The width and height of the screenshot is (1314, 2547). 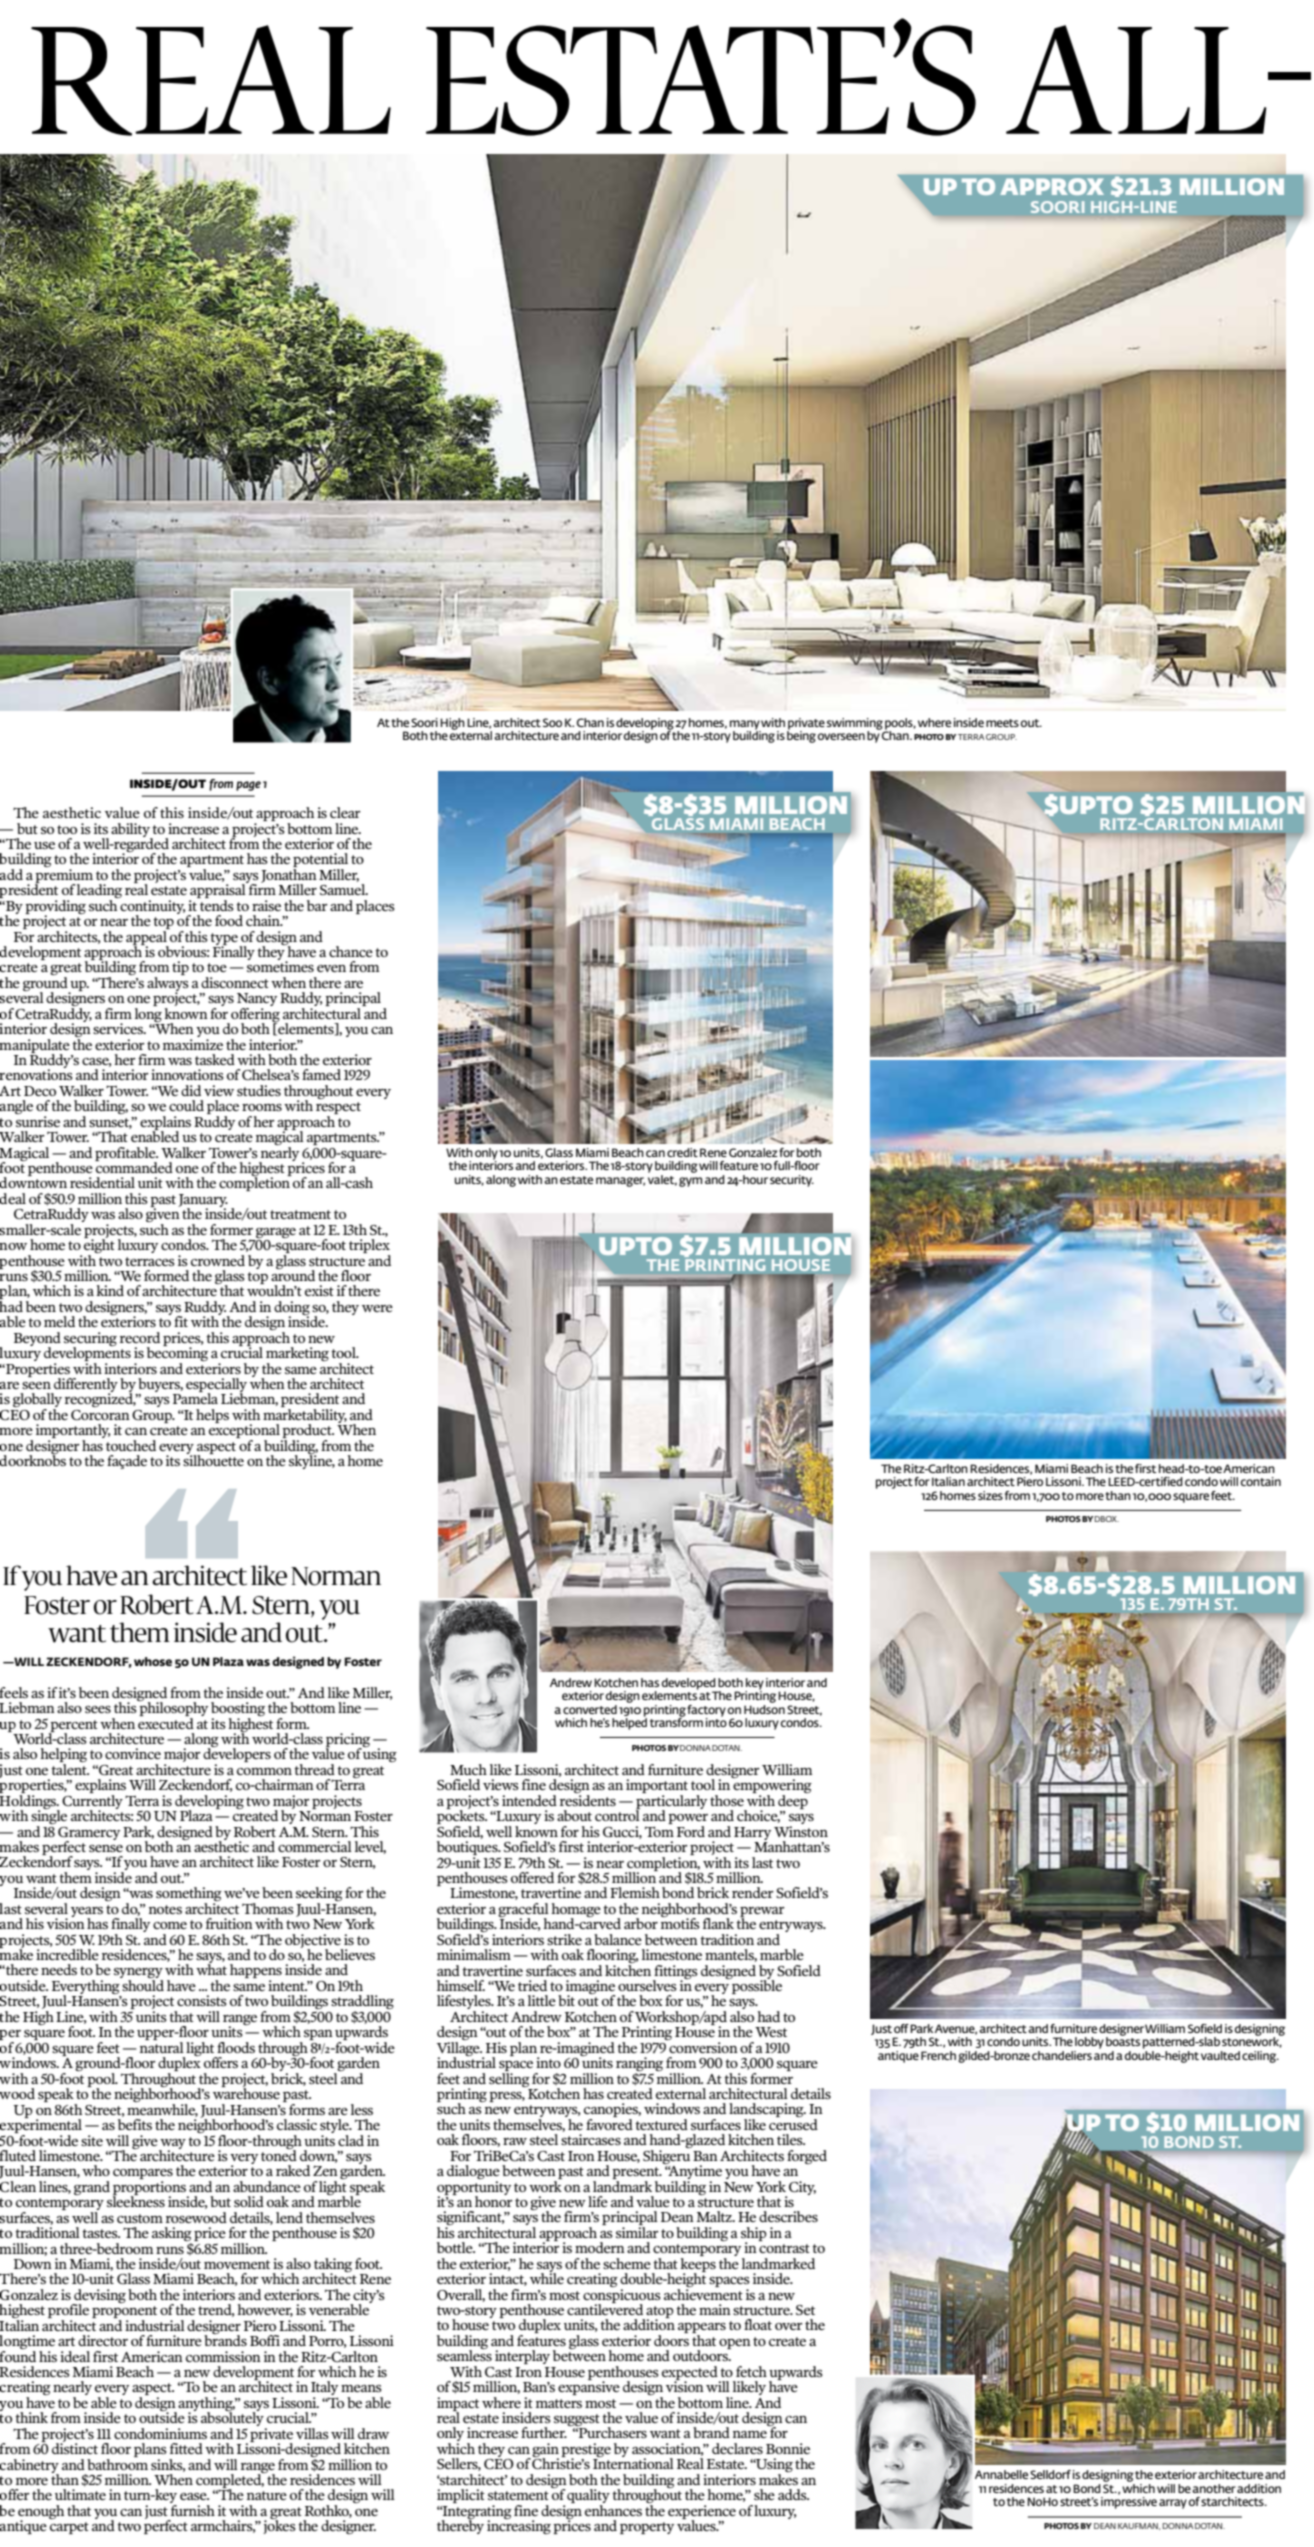 I want to click on meets, so click(x=1002, y=723).
